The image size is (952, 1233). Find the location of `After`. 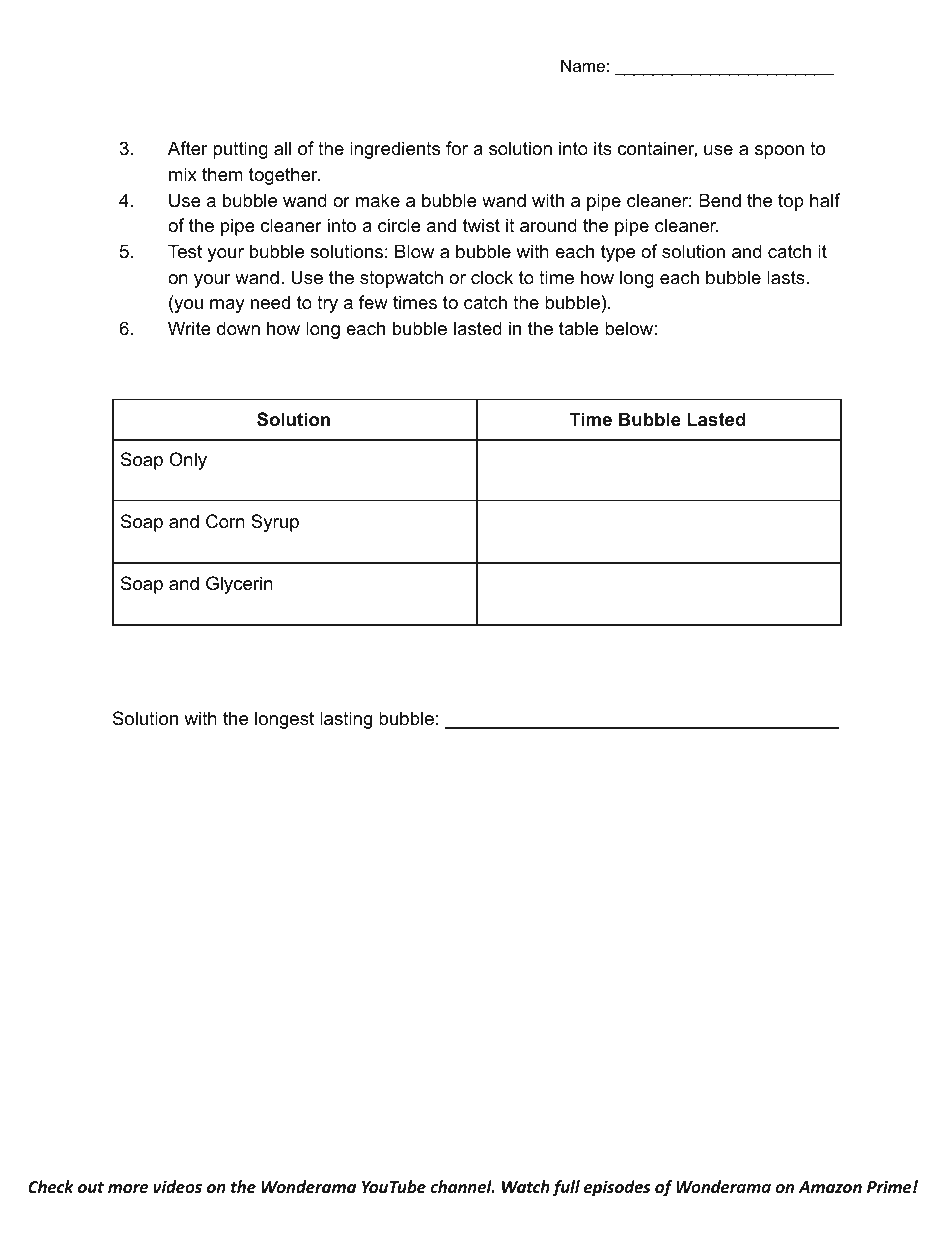

After is located at coordinates (188, 148).
